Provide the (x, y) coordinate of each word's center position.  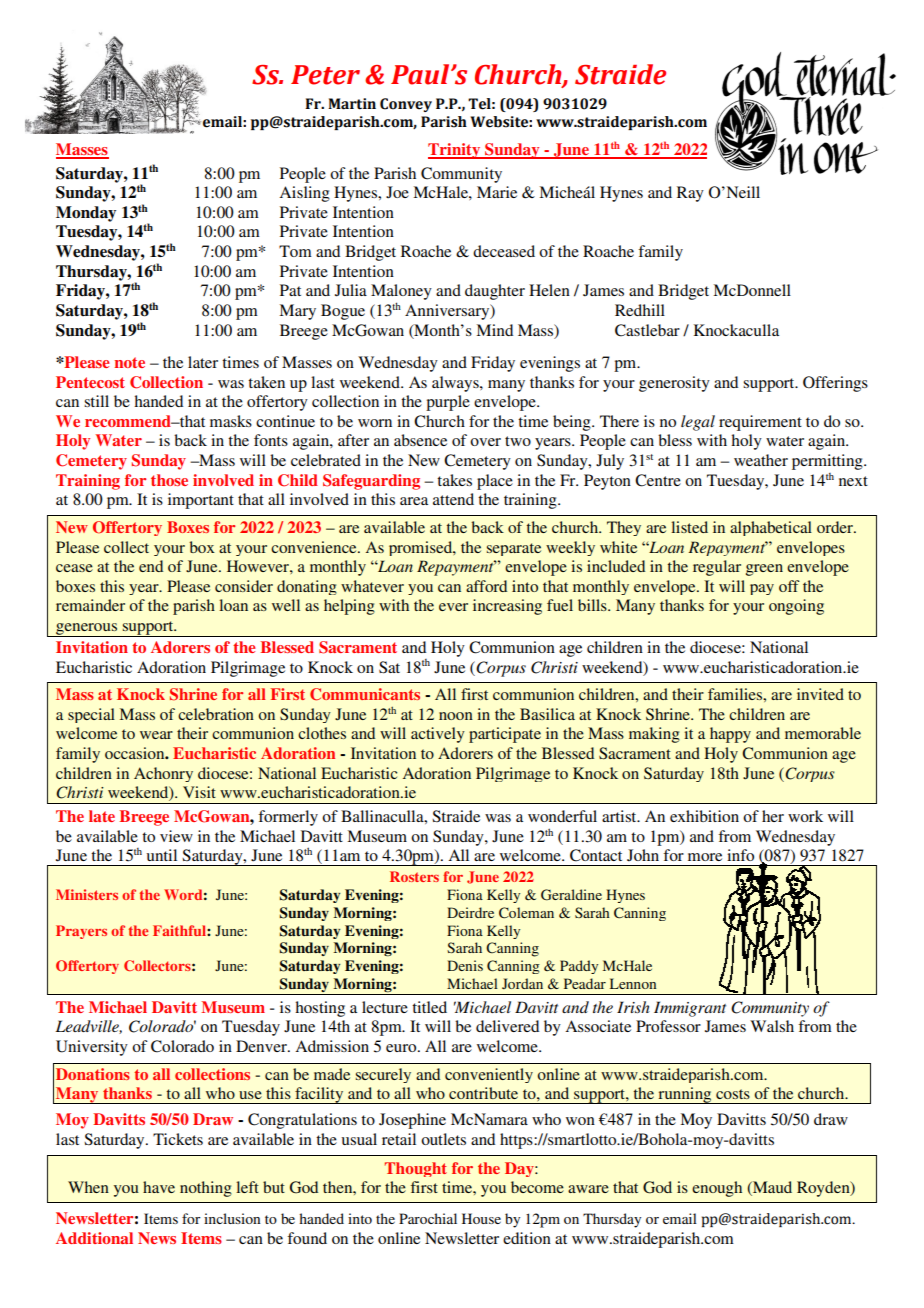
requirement (760, 423)
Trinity (455, 151)
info (740, 855)
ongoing (796, 607)
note (130, 362)
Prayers (81, 932)
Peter (325, 75)
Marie (497, 192)
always (456, 384)
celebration (216, 714)
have (159, 1187)
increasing (507, 607)
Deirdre (470, 912)
